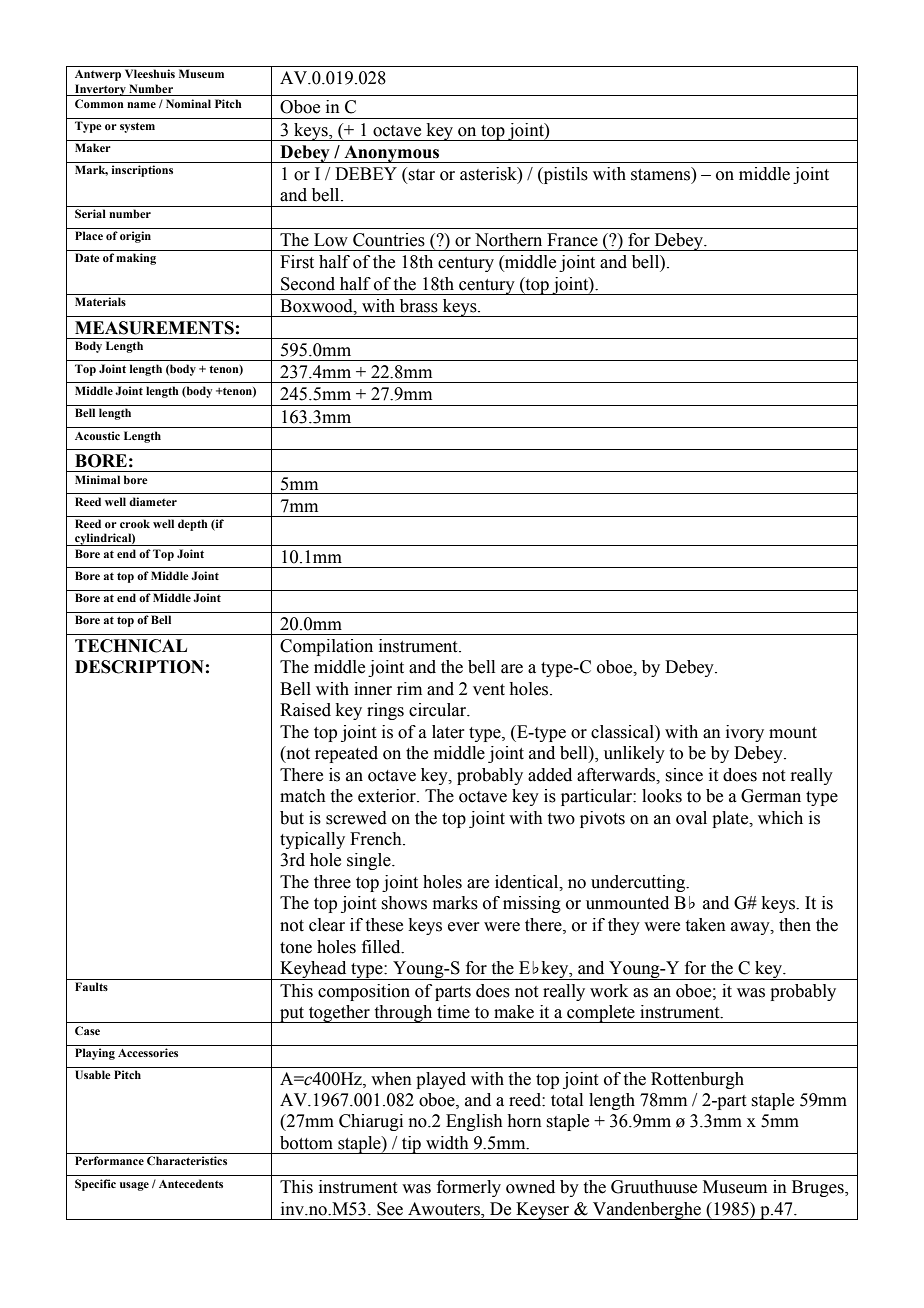 The width and height of the document is (924, 1308). I want to click on Nominal, so click(188, 103).
